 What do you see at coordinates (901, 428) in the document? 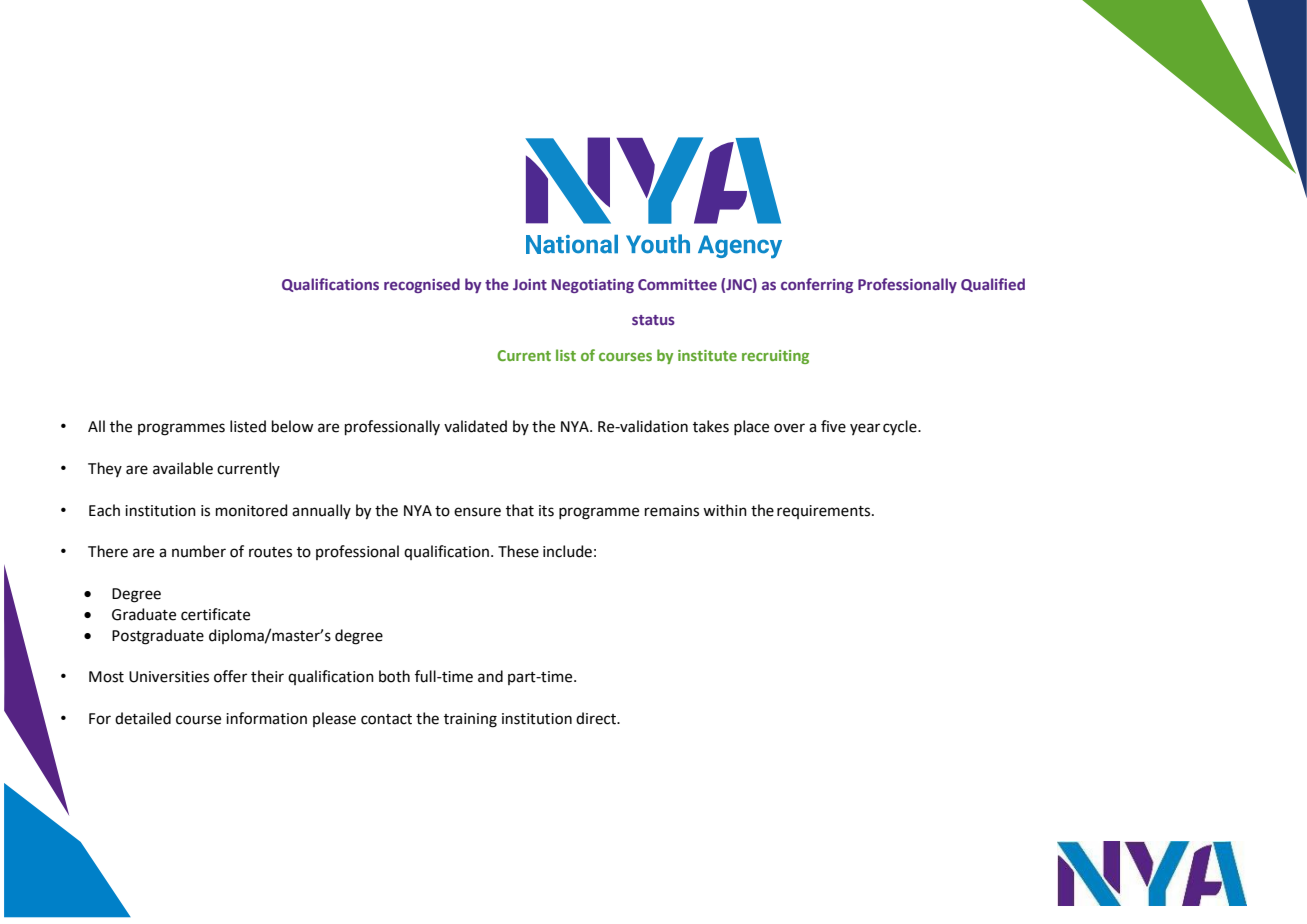
I see `cycle` at bounding box center [901, 428].
